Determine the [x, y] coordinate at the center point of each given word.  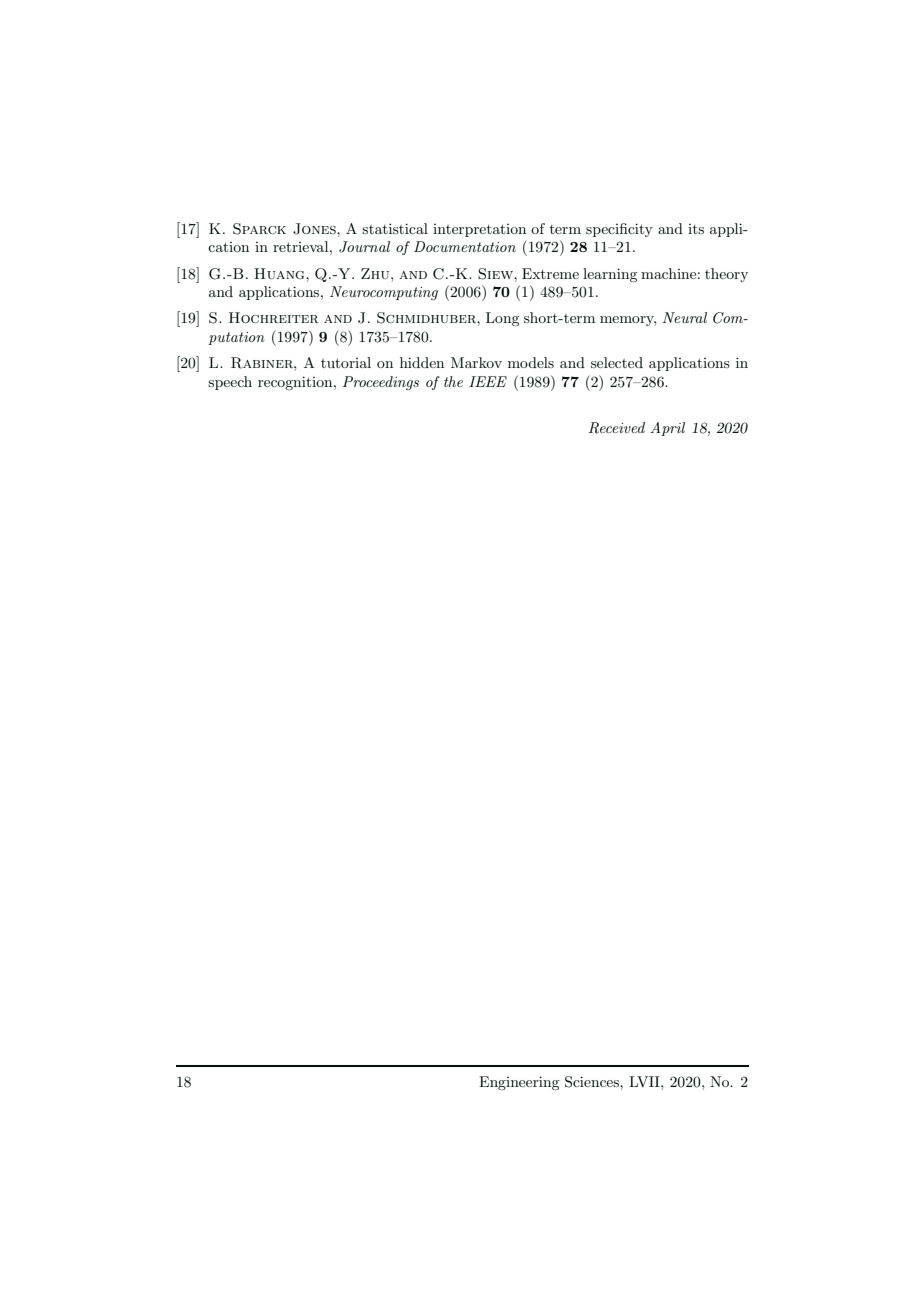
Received [617, 428]
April [667, 429]
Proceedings [381, 383]
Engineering [519, 1083]
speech [230, 383]
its [696, 229]
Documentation [465, 246]
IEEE [488, 381]
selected [617, 362]
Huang [280, 274]
